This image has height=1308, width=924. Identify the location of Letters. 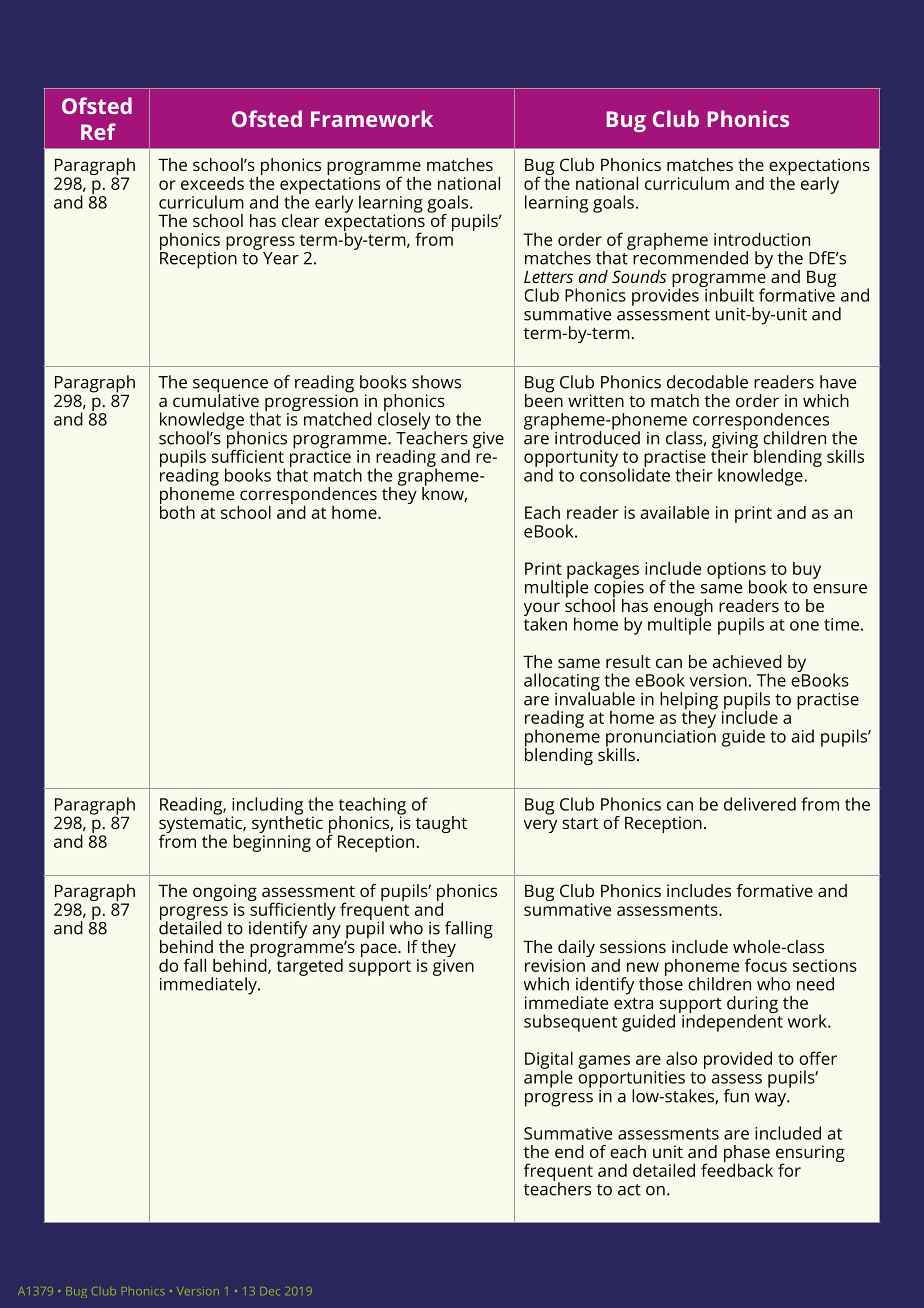
(548, 276).
